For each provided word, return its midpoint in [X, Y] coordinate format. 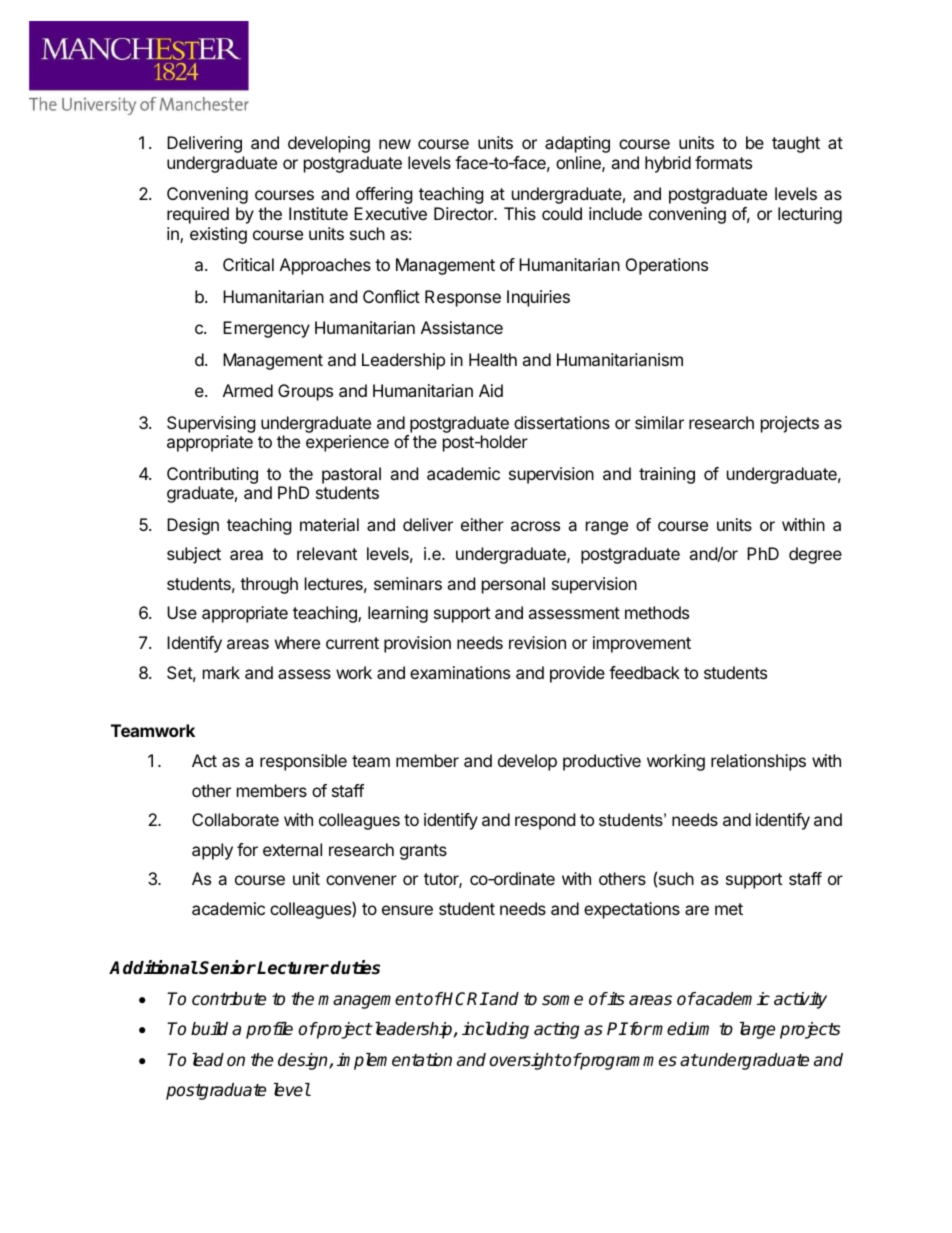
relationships [758, 762]
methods [657, 612]
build [209, 1029]
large [757, 1030]
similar [659, 422]
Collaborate [235, 819]
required [198, 215]
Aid [491, 390]
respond [545, 821]
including [495, 1030]
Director [465, 213]
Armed [248, 390]
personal [513, 585]
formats [723, 162]
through [269, 585]
